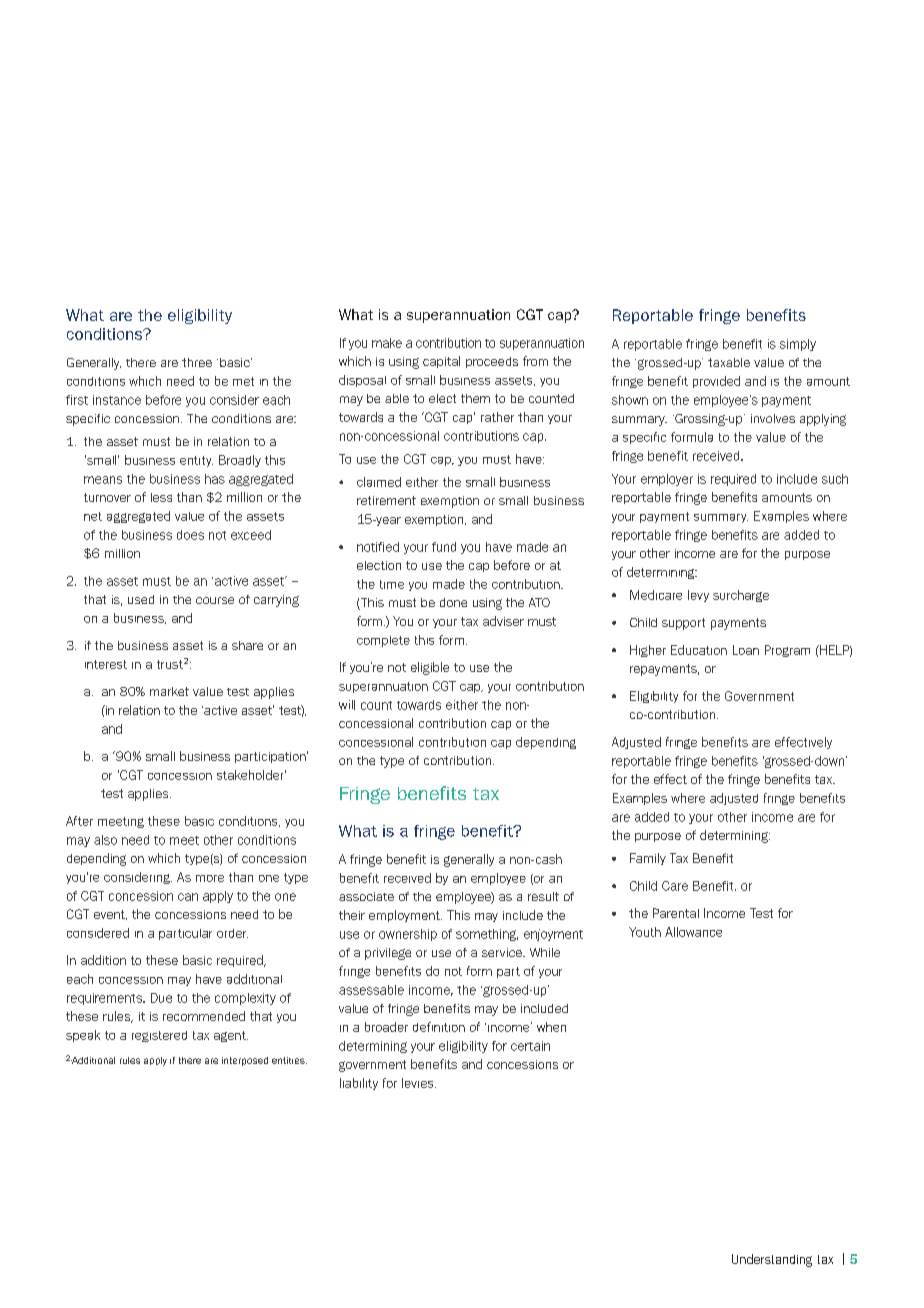 Image resolution: width=924 pixels, height=1308 pixels. Describe the element at coordinates (693, 932) in the document. I see `Allowance` at that location.
